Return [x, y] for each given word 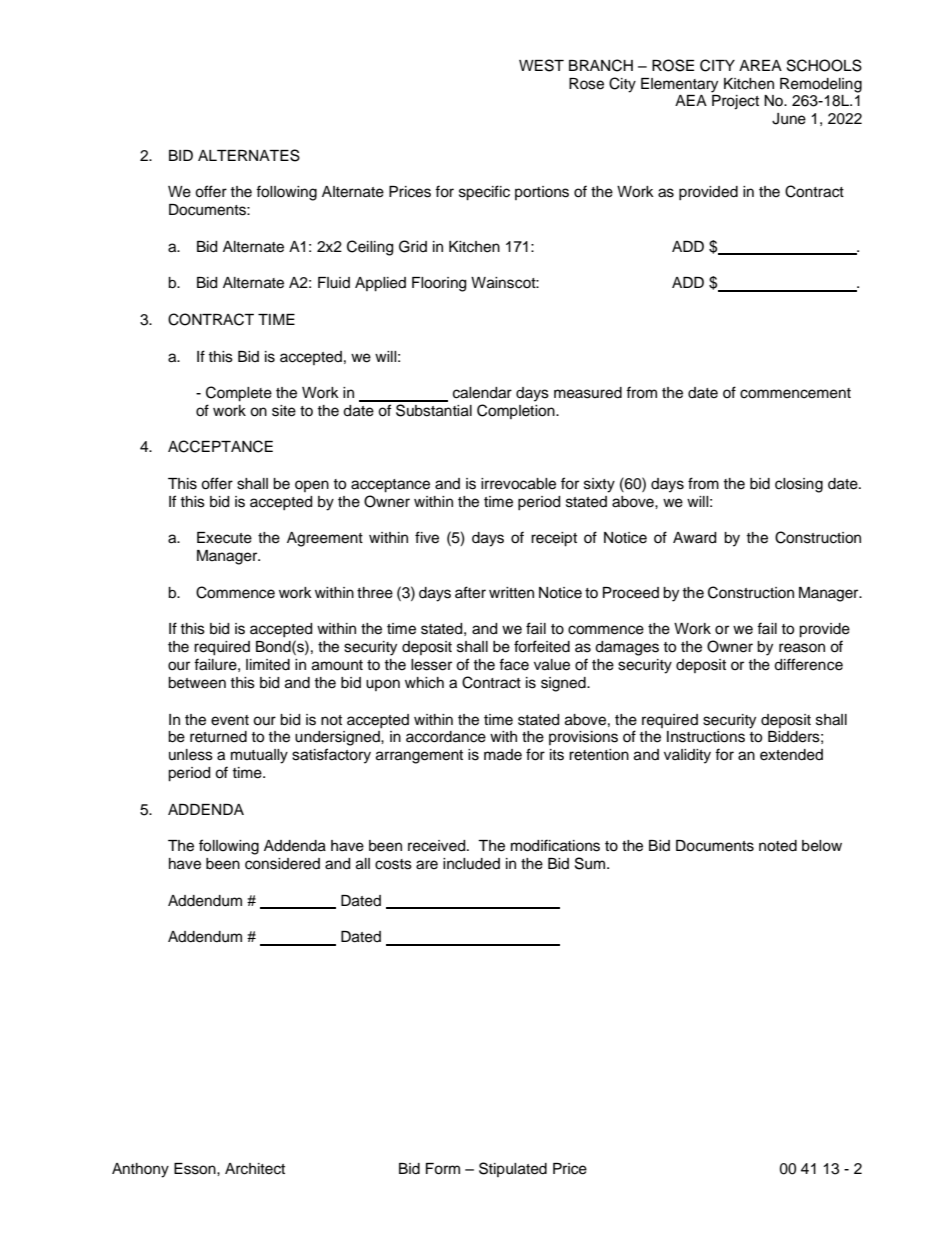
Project [735, 102]
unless [191, 755]
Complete [239, 394]
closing [799, 485]
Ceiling [370, 248]
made [503, 755]
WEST [541, 65]
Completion [517, 411]
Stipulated [513, 1169]
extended [791, 755]
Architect [255, 1169]
